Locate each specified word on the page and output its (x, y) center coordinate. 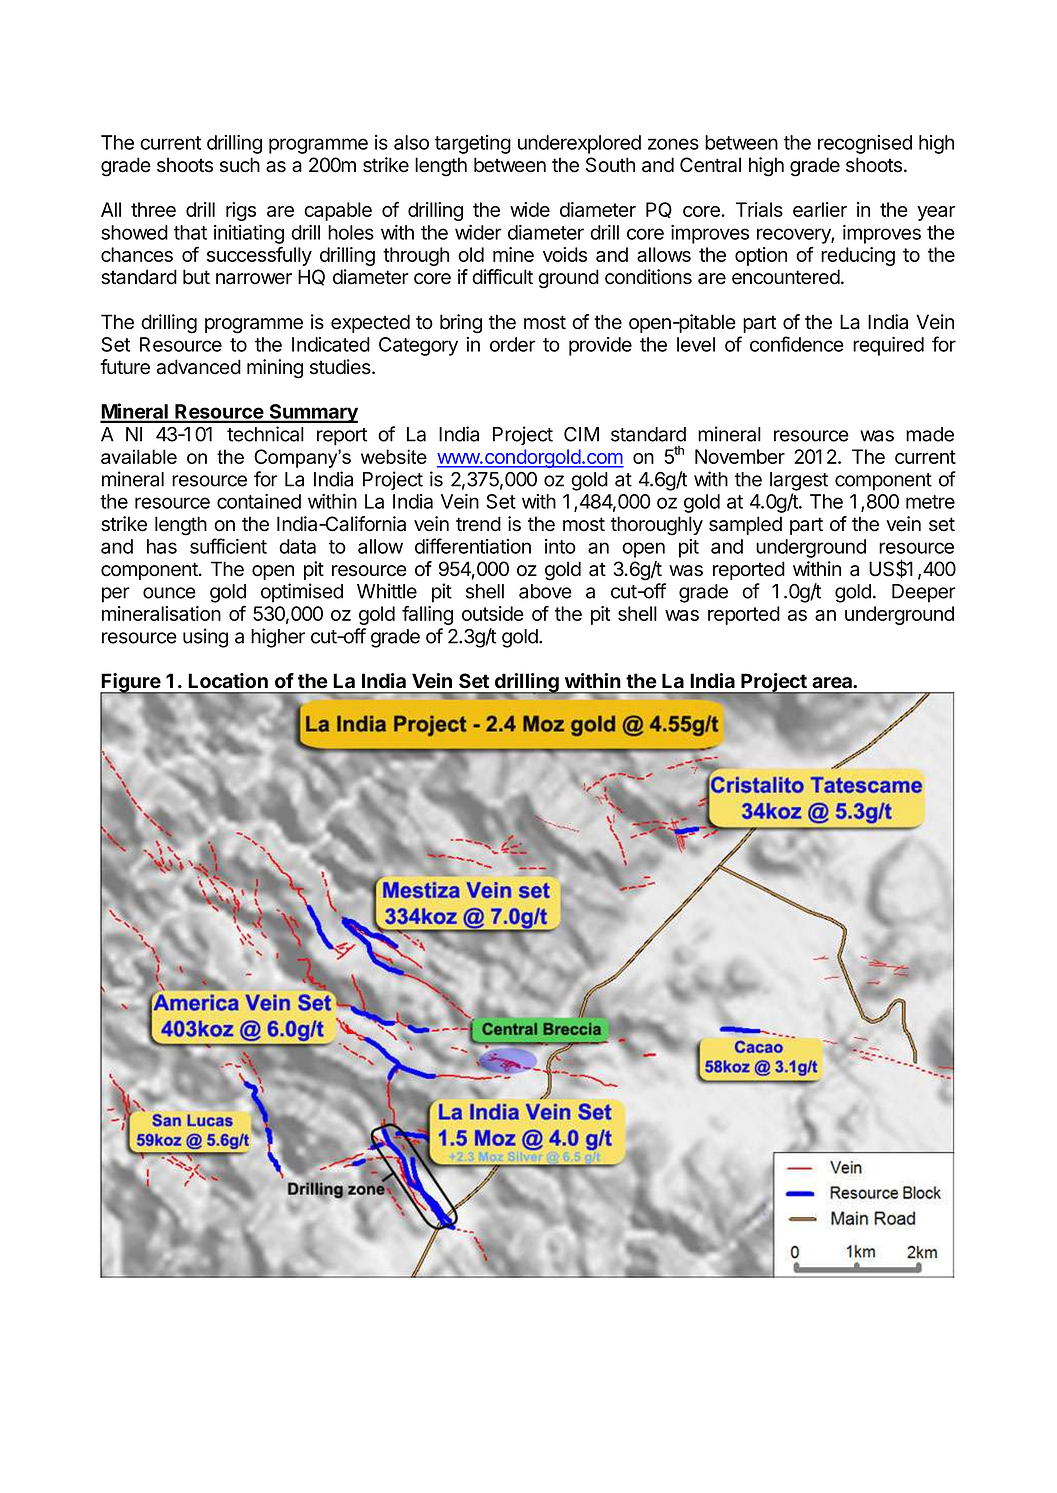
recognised (865, 144)
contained (259, 501)
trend (478, 524)
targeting (473, 144)
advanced (199, 367)
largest (799, 481)
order (513, 344)
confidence (797, 344)
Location (228, 681)
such (240, 165)
